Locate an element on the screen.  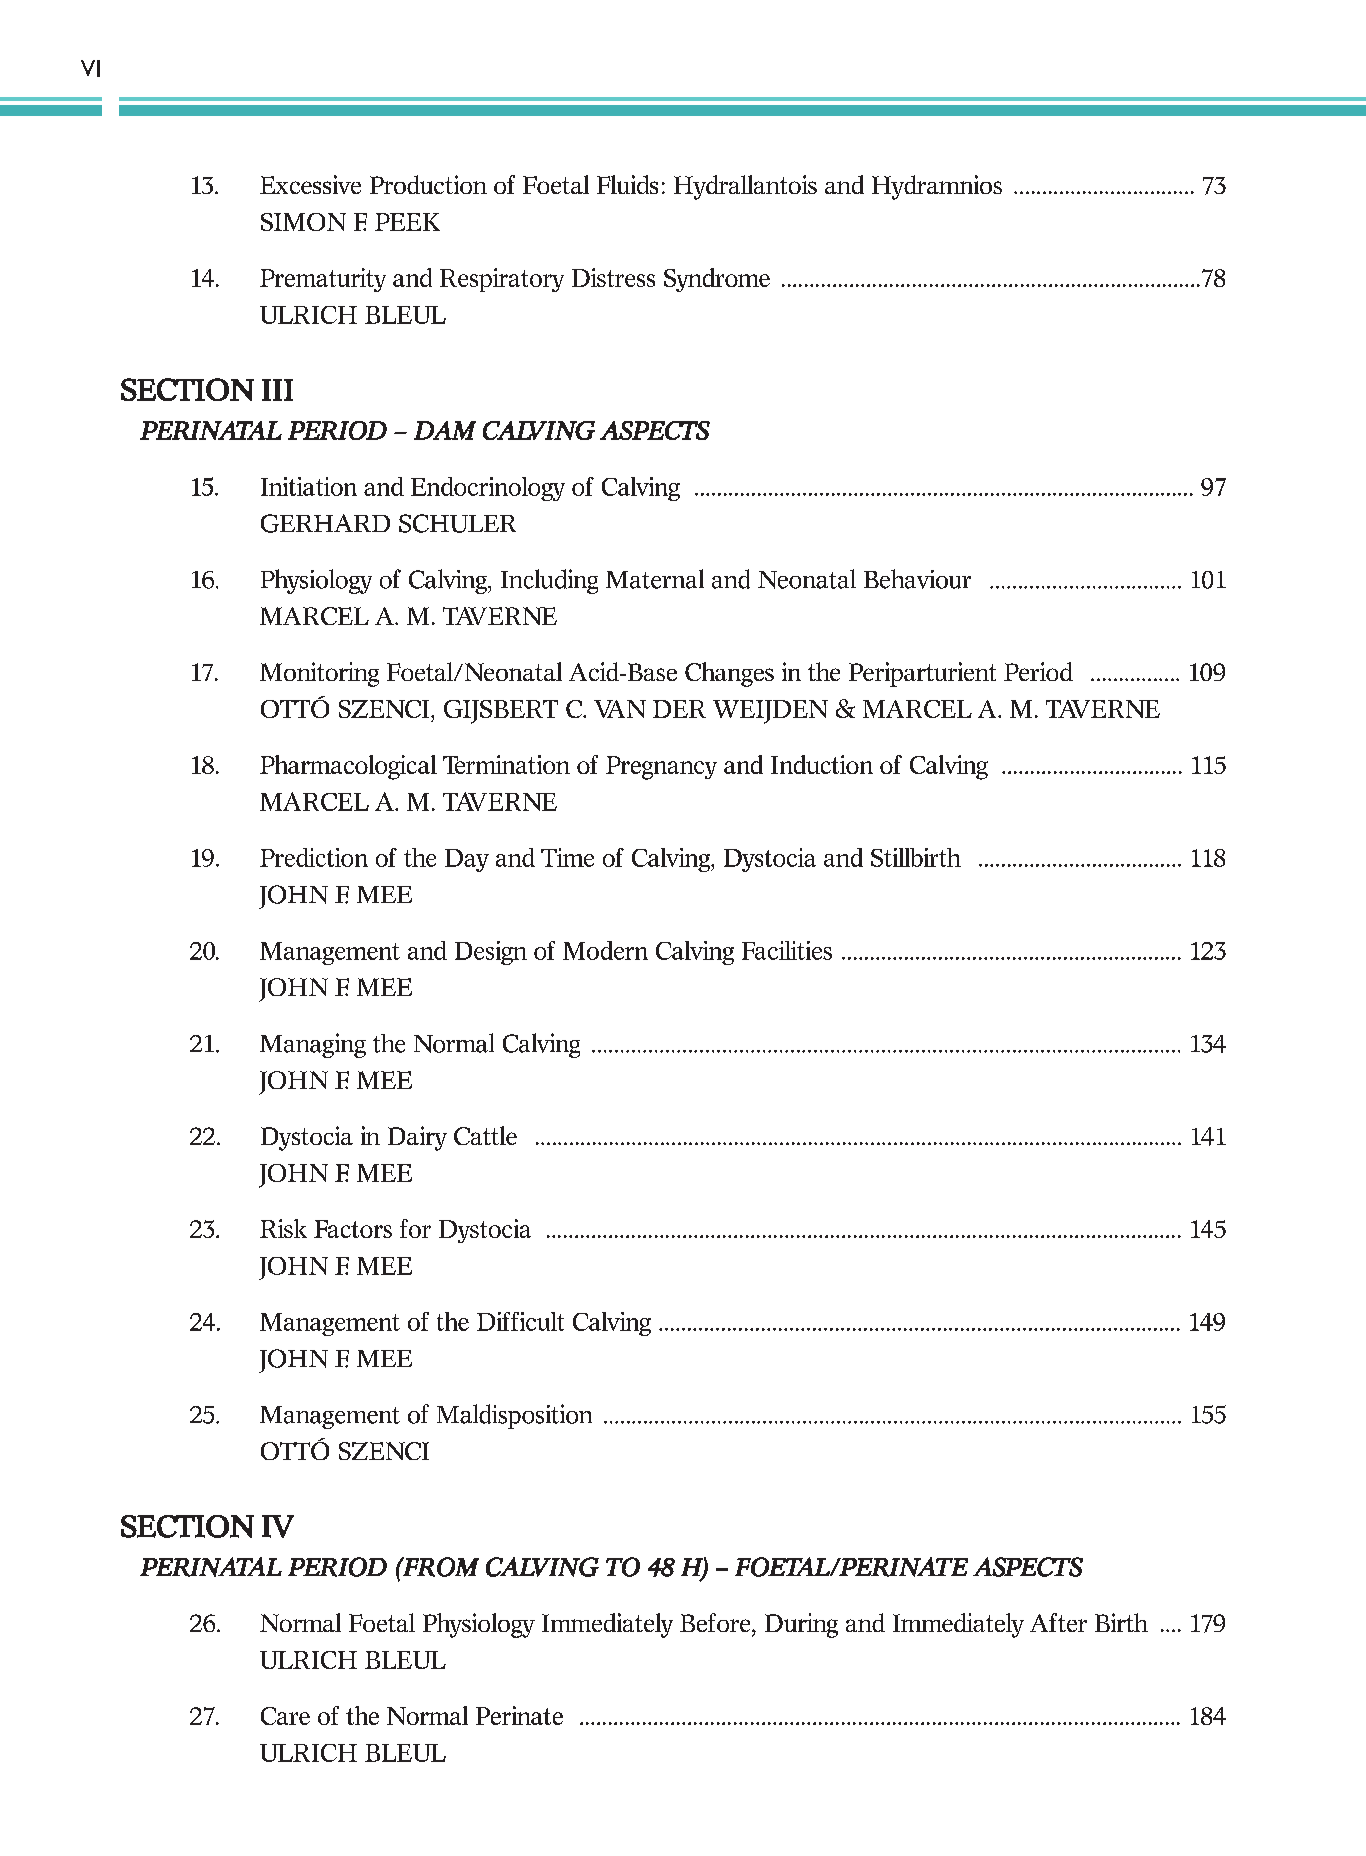
Factors is located at coordinates (353, 1229).
